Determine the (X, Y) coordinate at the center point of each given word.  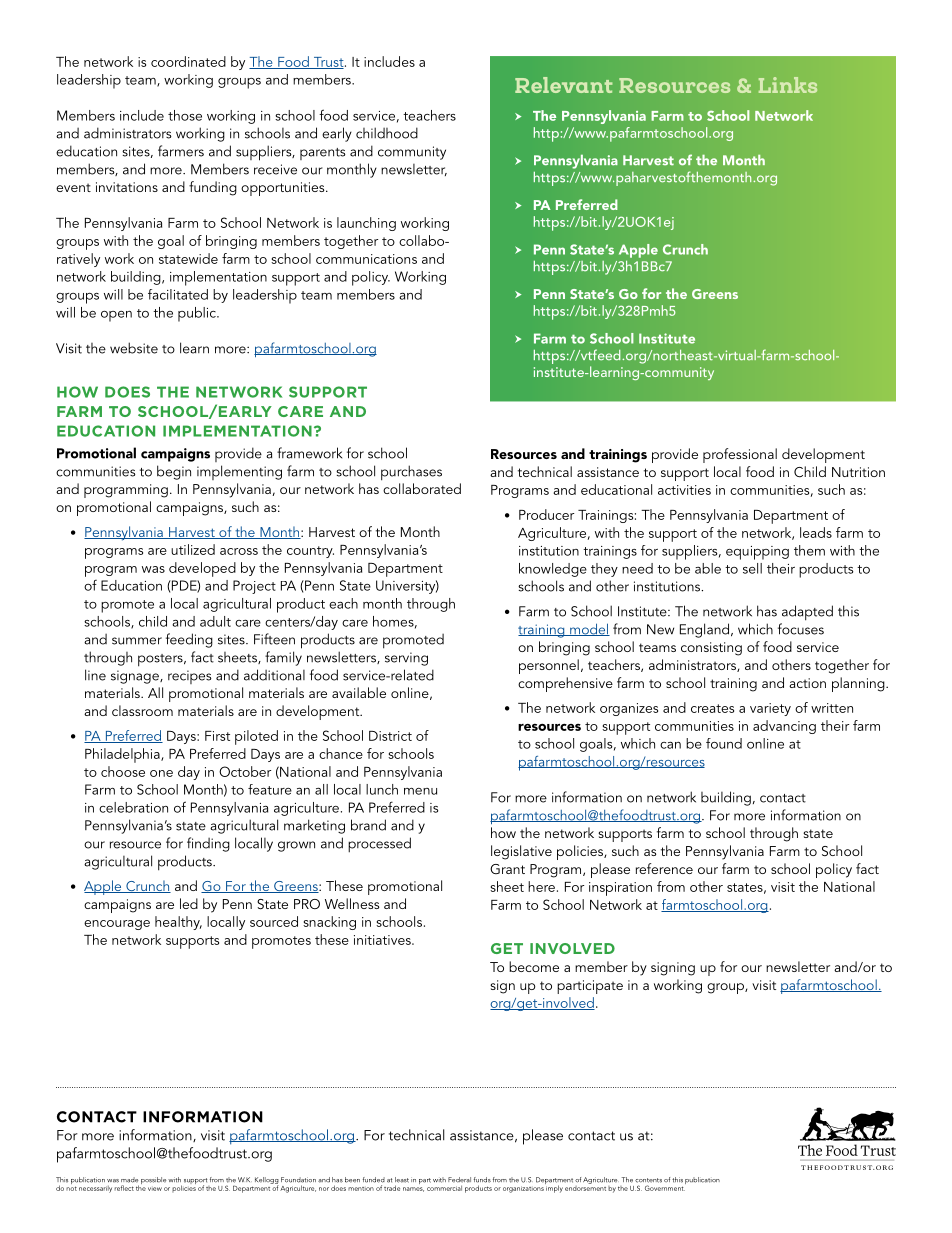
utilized (193, 549)
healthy (178, 923)
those (185, 115)
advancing (784, 727)
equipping (757, 553)
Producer (546, 514)
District (390, 736)
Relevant (564, 85)
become (534, 966)
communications (366, 259)
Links (788, 85)
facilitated (178, 294)
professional (740, 455)
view (155, 1189)
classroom (142, 710)
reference (664, 868)
